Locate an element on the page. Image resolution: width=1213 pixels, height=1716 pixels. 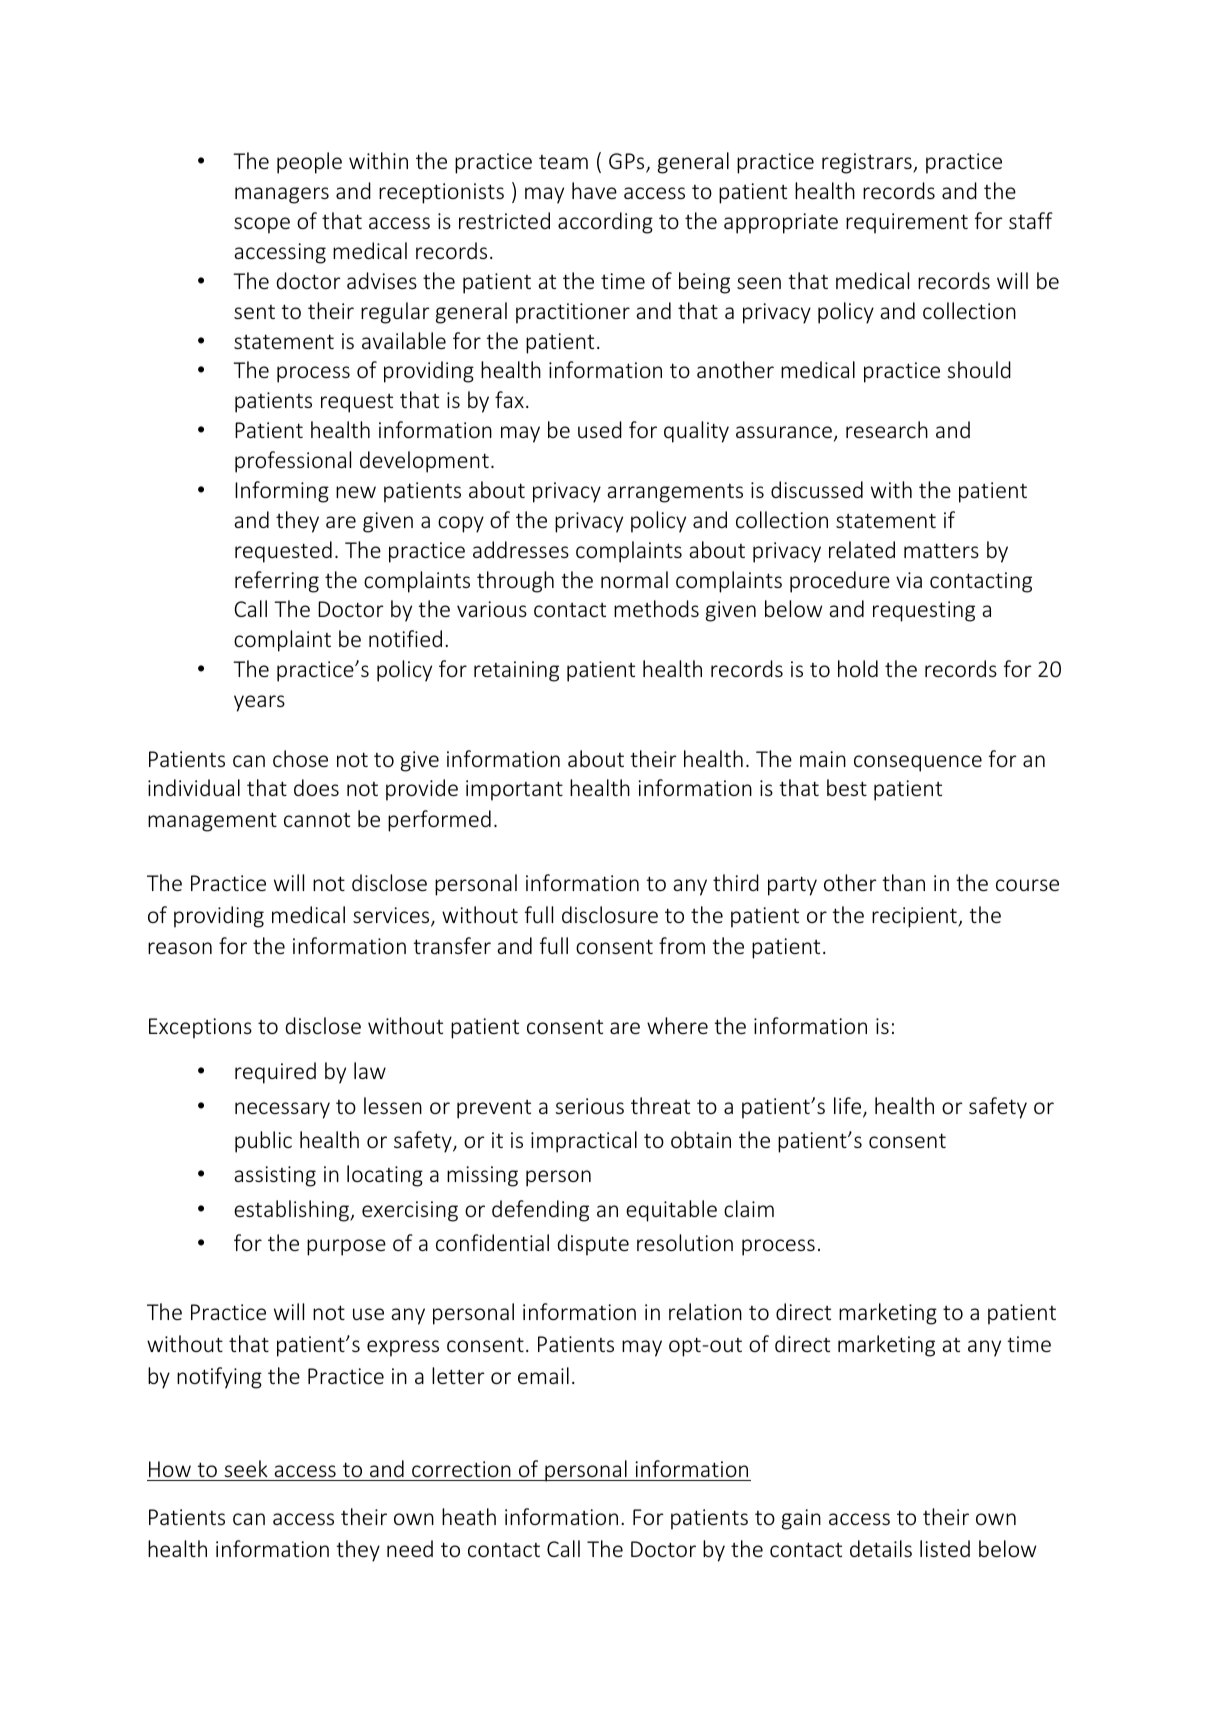
disclosure is located at coordinates (610, 914).
